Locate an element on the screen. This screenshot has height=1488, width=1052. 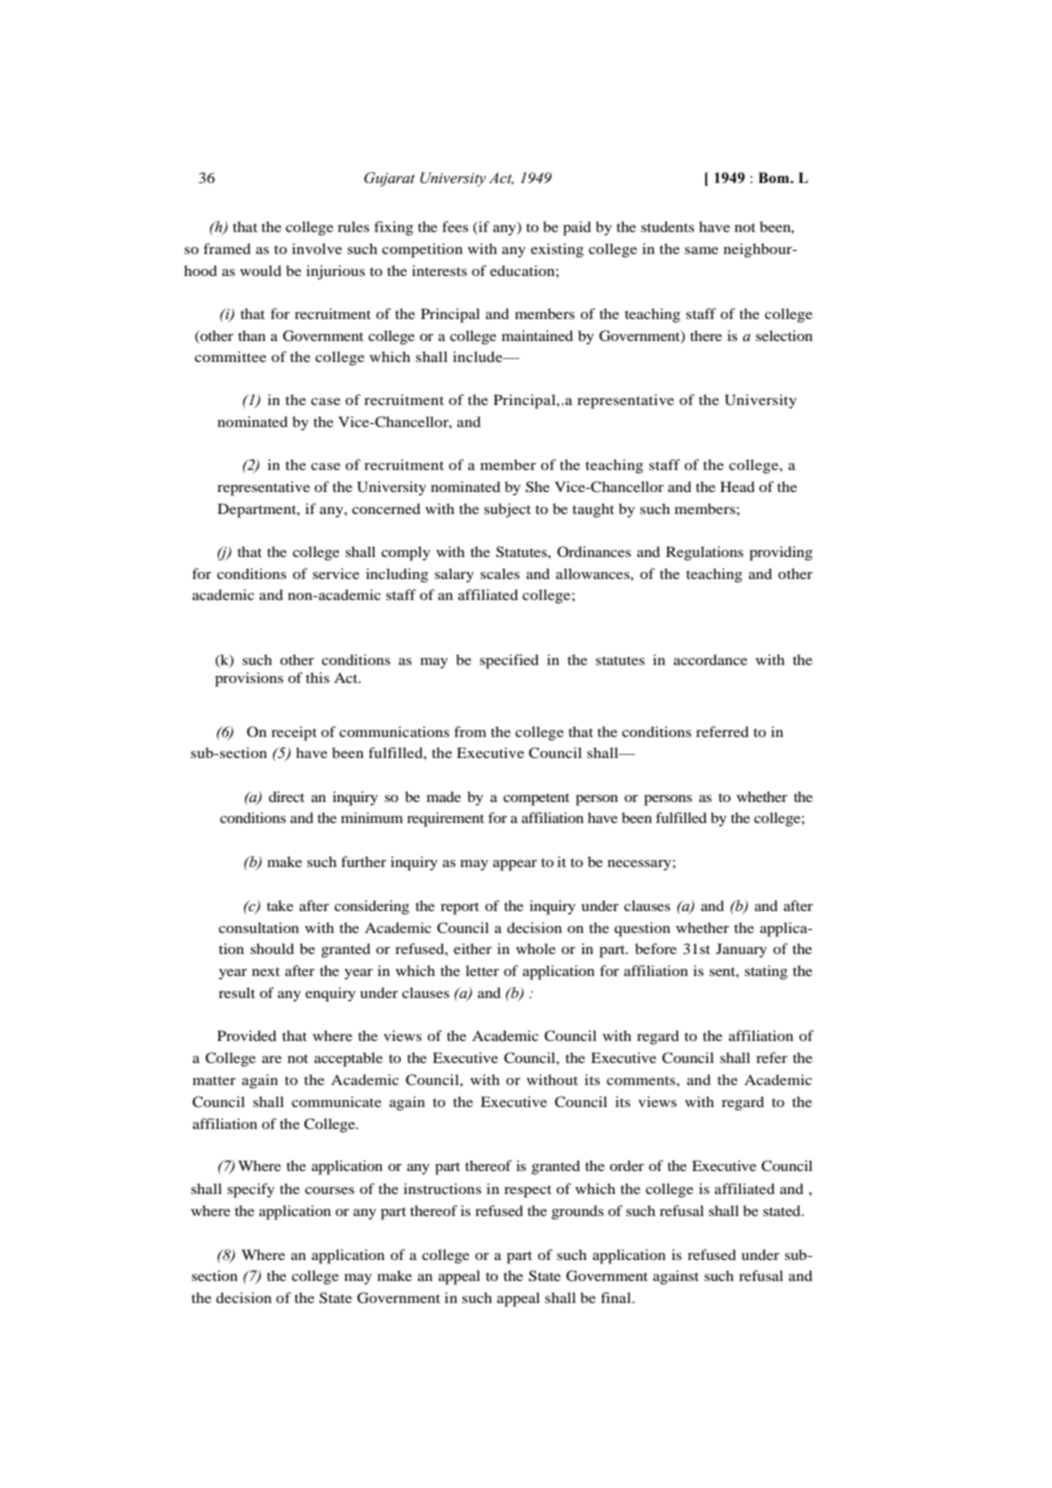
specify is located at coordinates (251, 1190).
